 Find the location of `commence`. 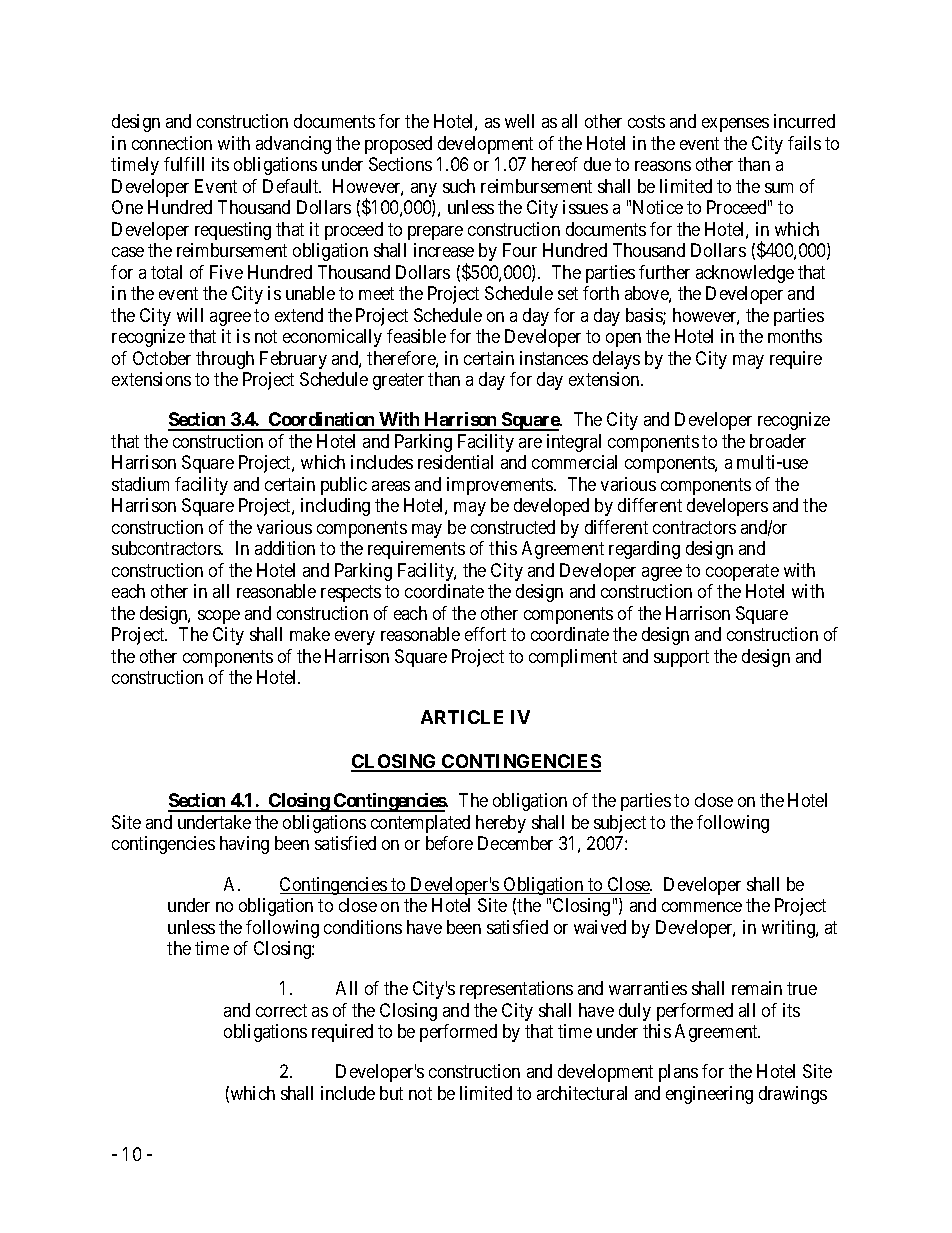

commence is located at coordinates (702, 907).
